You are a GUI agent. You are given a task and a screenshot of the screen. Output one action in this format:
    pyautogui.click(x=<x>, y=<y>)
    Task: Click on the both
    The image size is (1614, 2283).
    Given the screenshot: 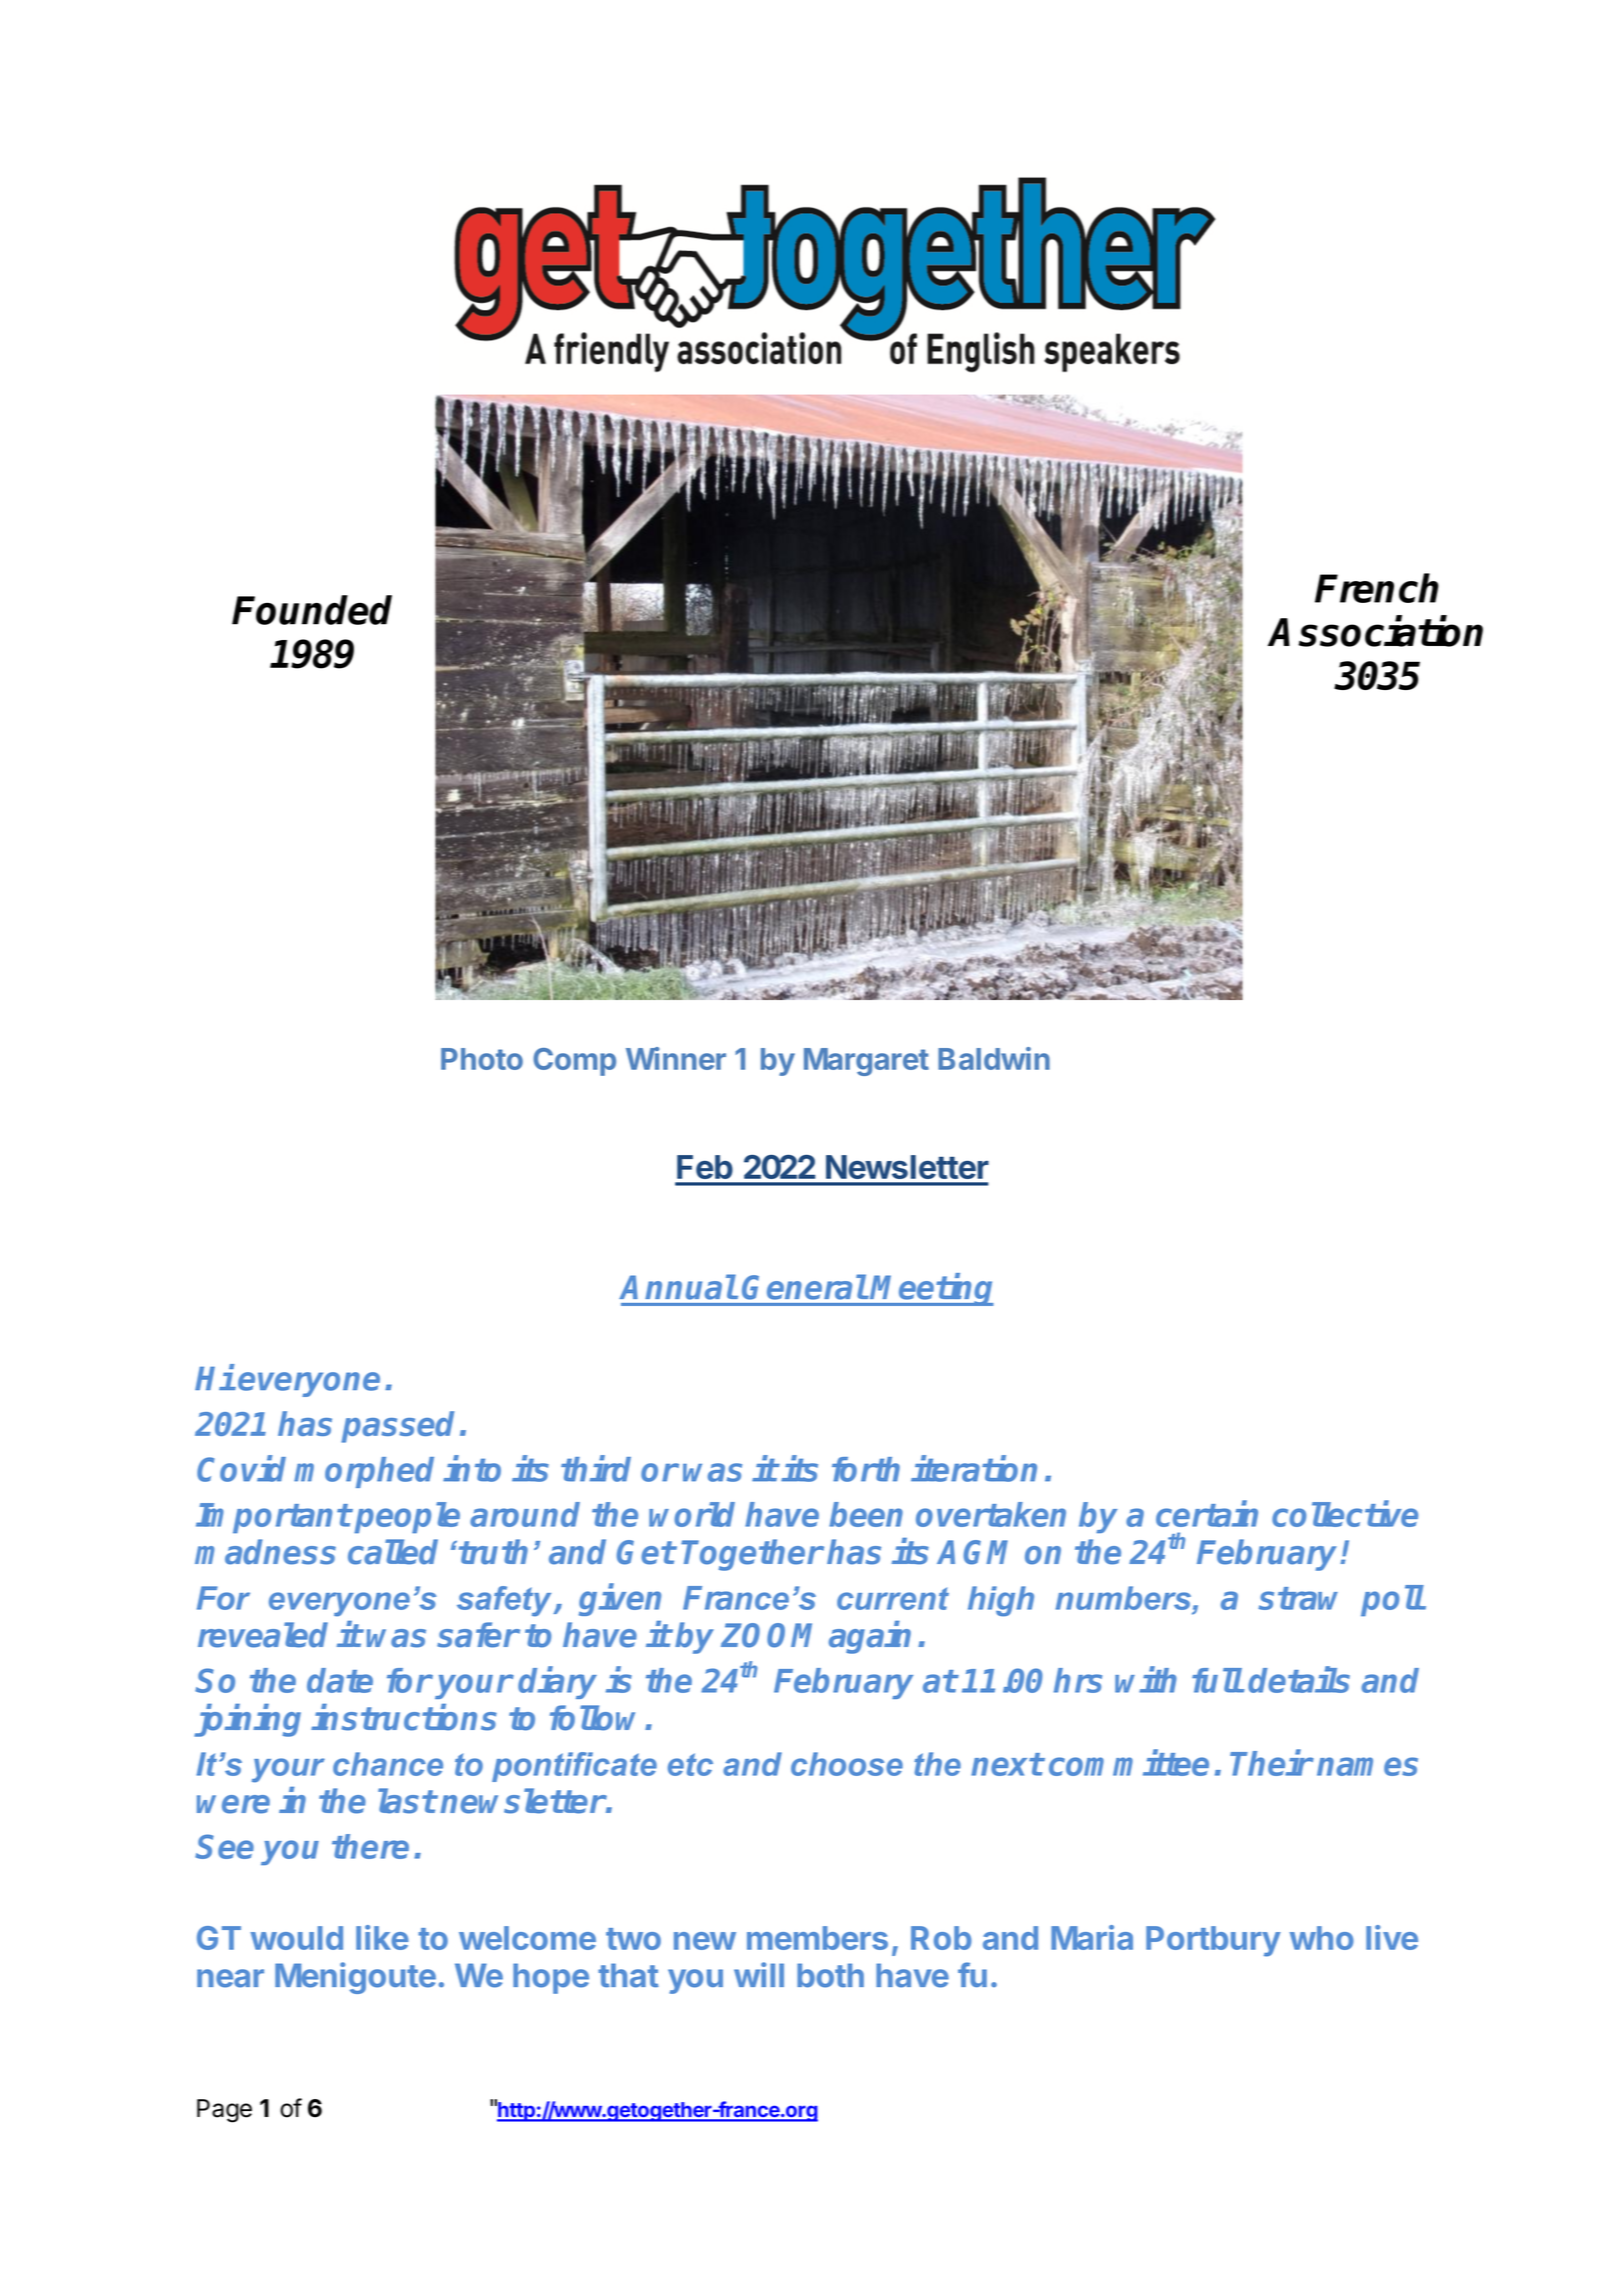 What is the action you would take?
    pyautogui.click(x=830, y=1975)
